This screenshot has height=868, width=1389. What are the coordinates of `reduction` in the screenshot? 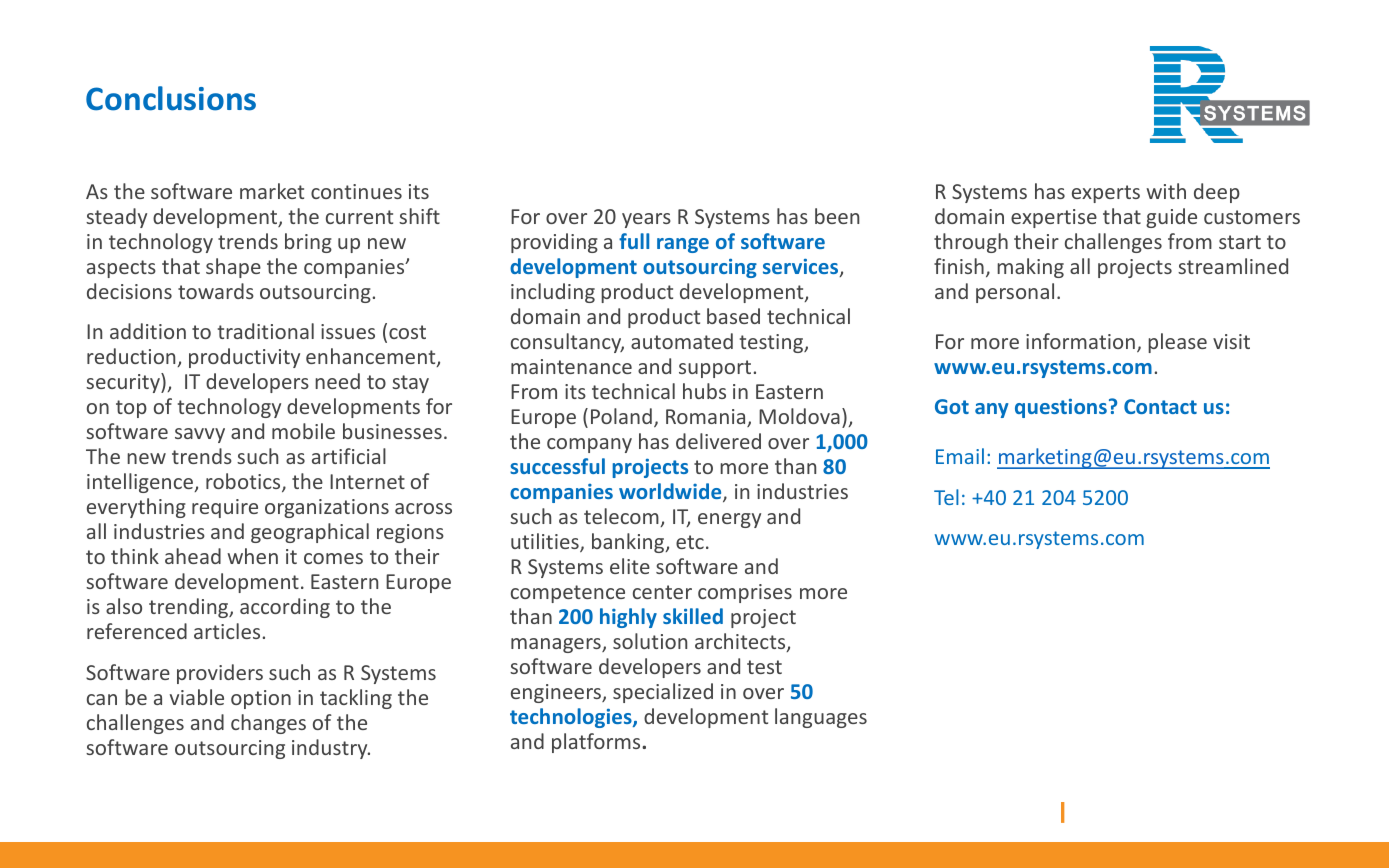 It's located at (132, 357).
